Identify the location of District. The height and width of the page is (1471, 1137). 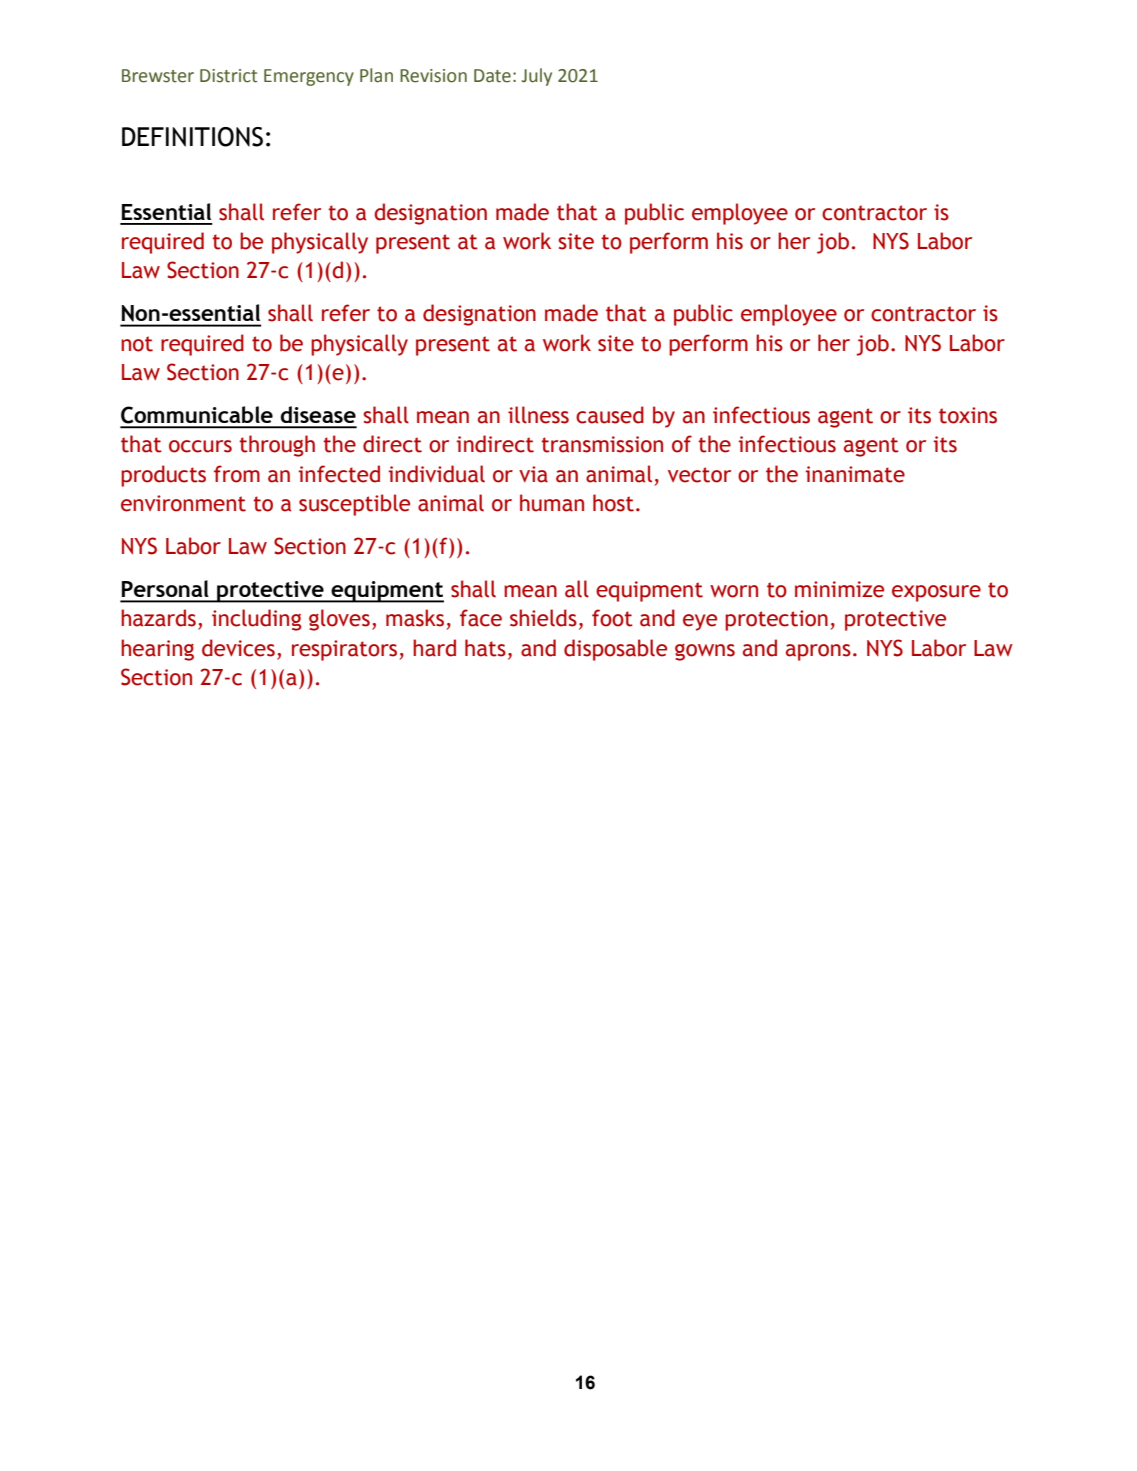
(228, 76).
